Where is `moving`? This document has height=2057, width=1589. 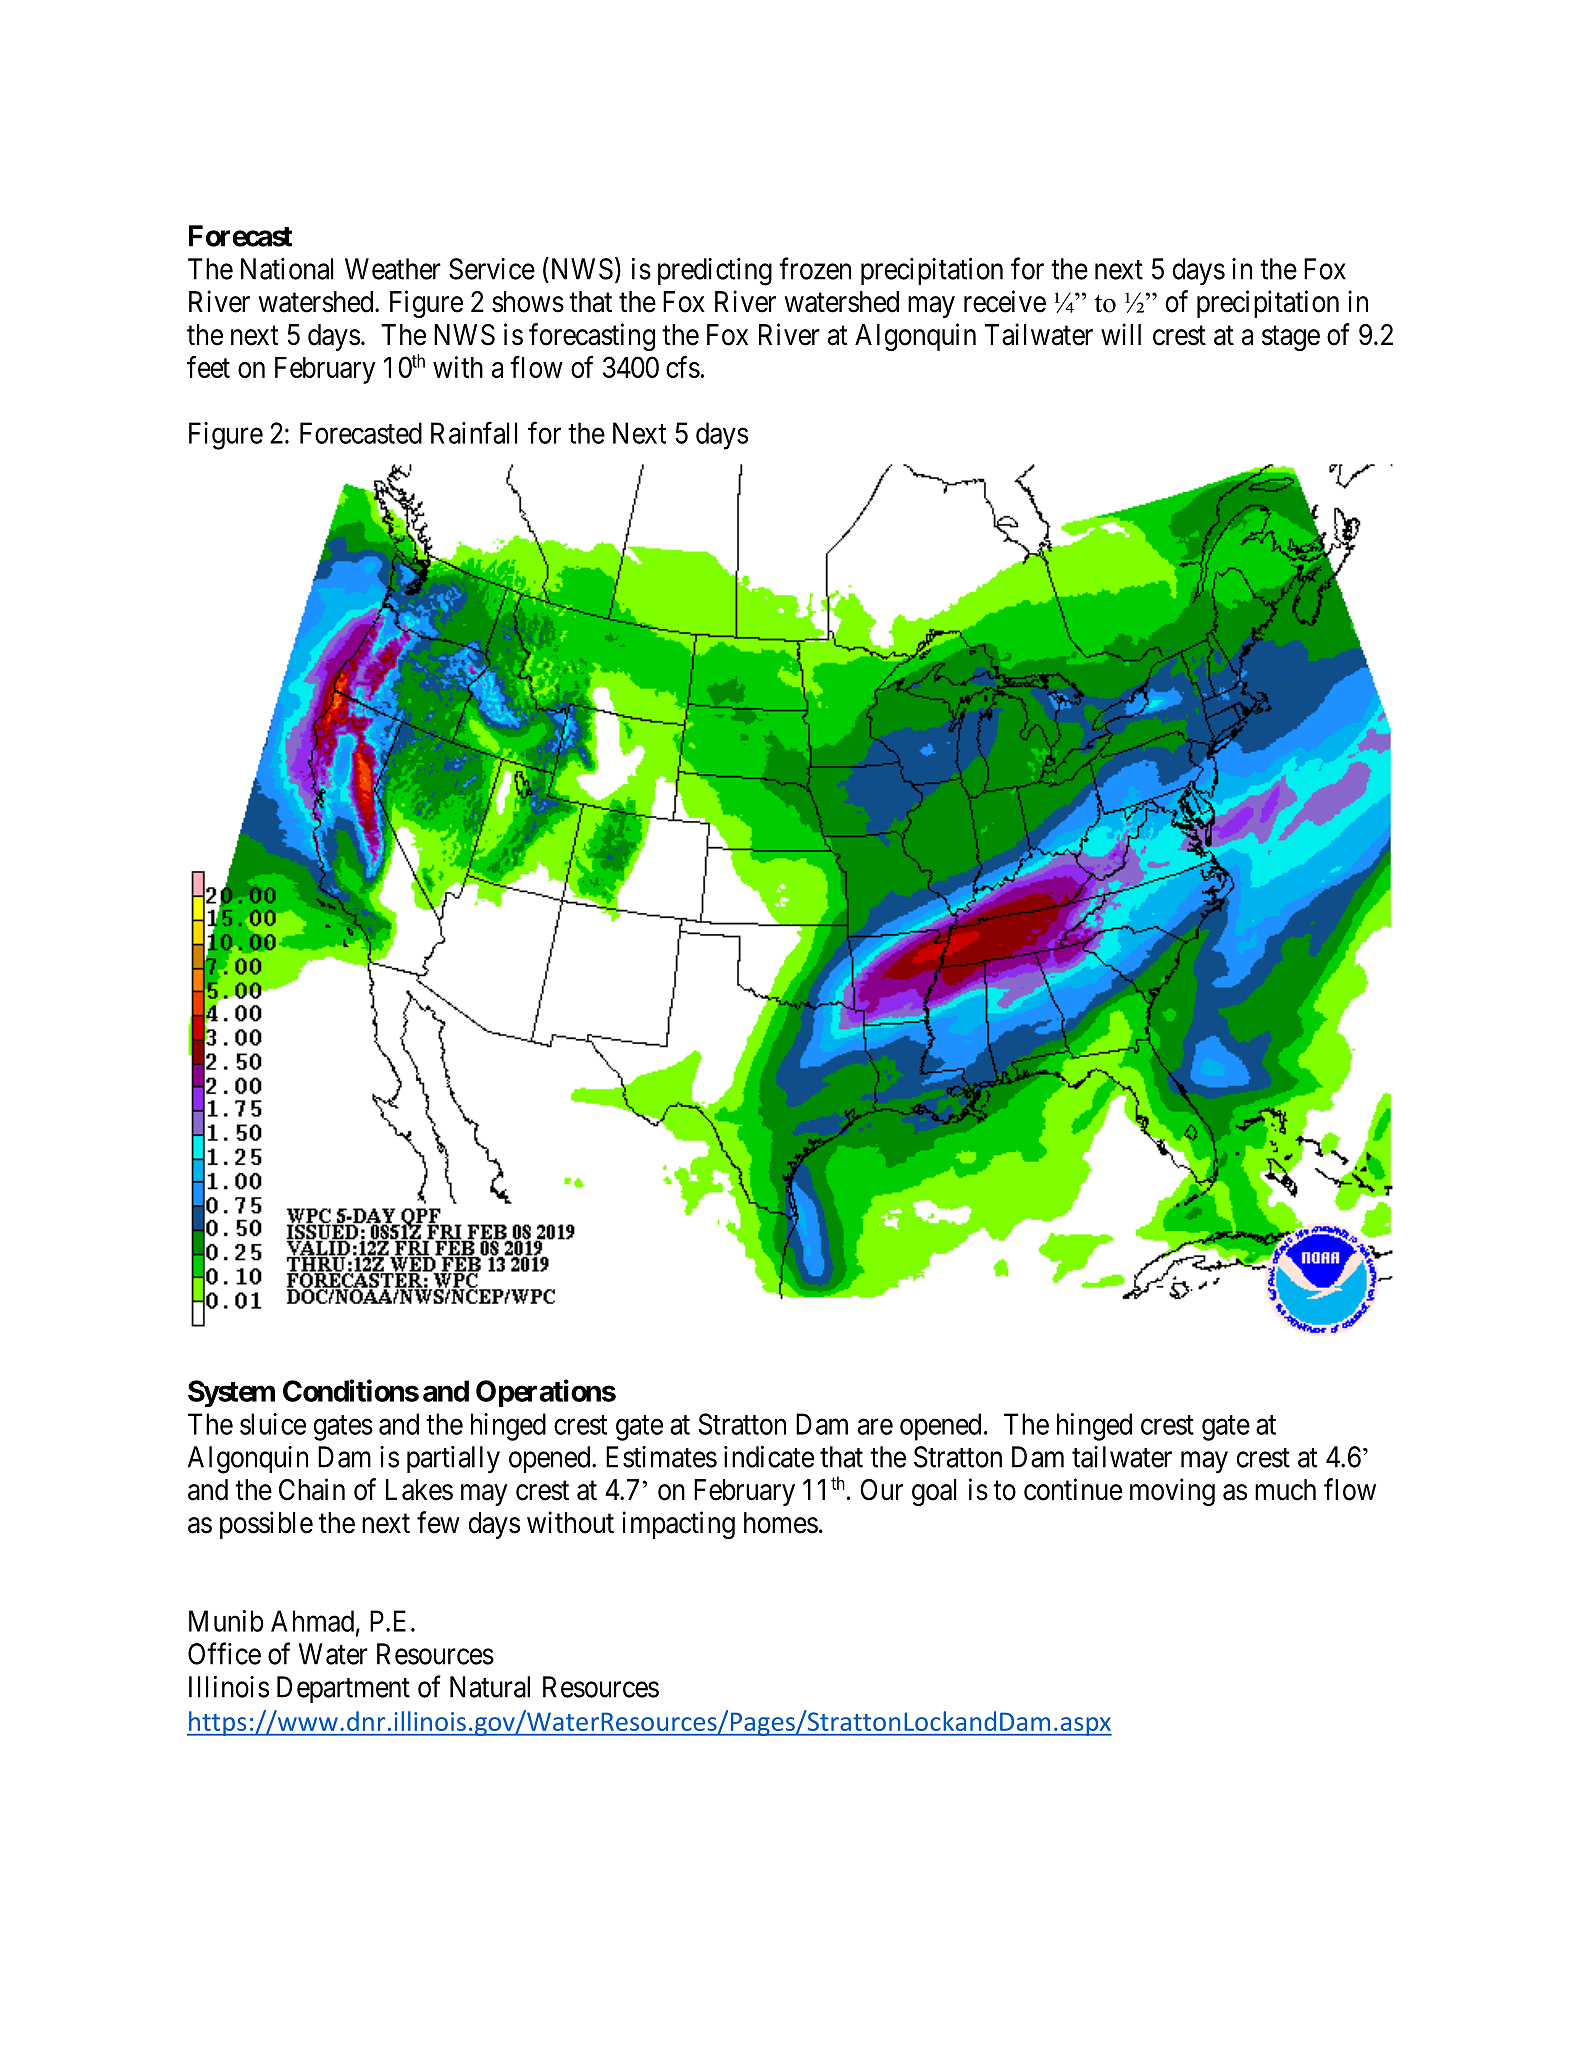
moving is located at coordinates (1172, 1492).
